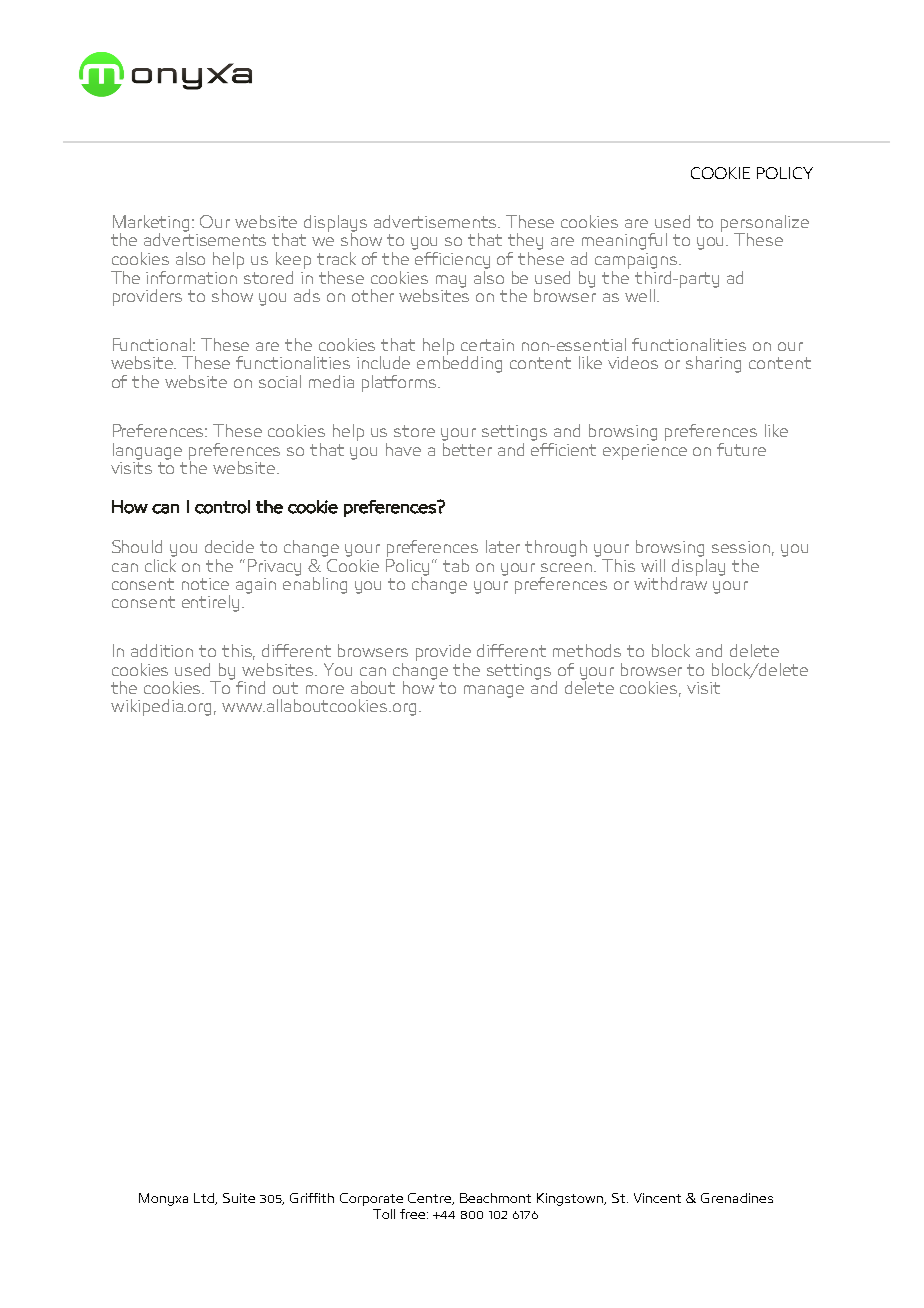 This screenshot has width=924, height=1308. I want to click on manage, so click(494, 691).
